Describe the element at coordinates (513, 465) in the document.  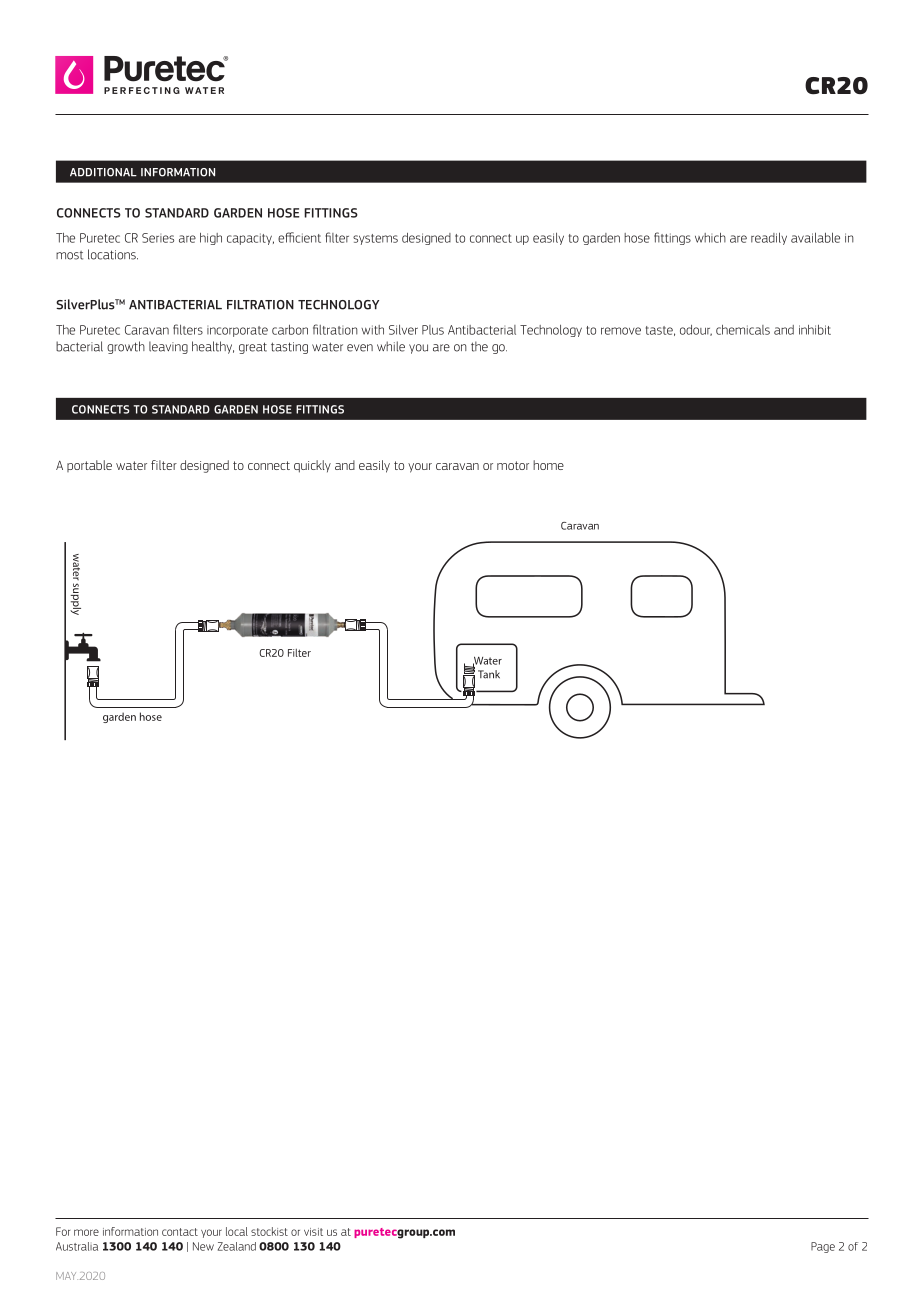
I see `motor` at that location.
